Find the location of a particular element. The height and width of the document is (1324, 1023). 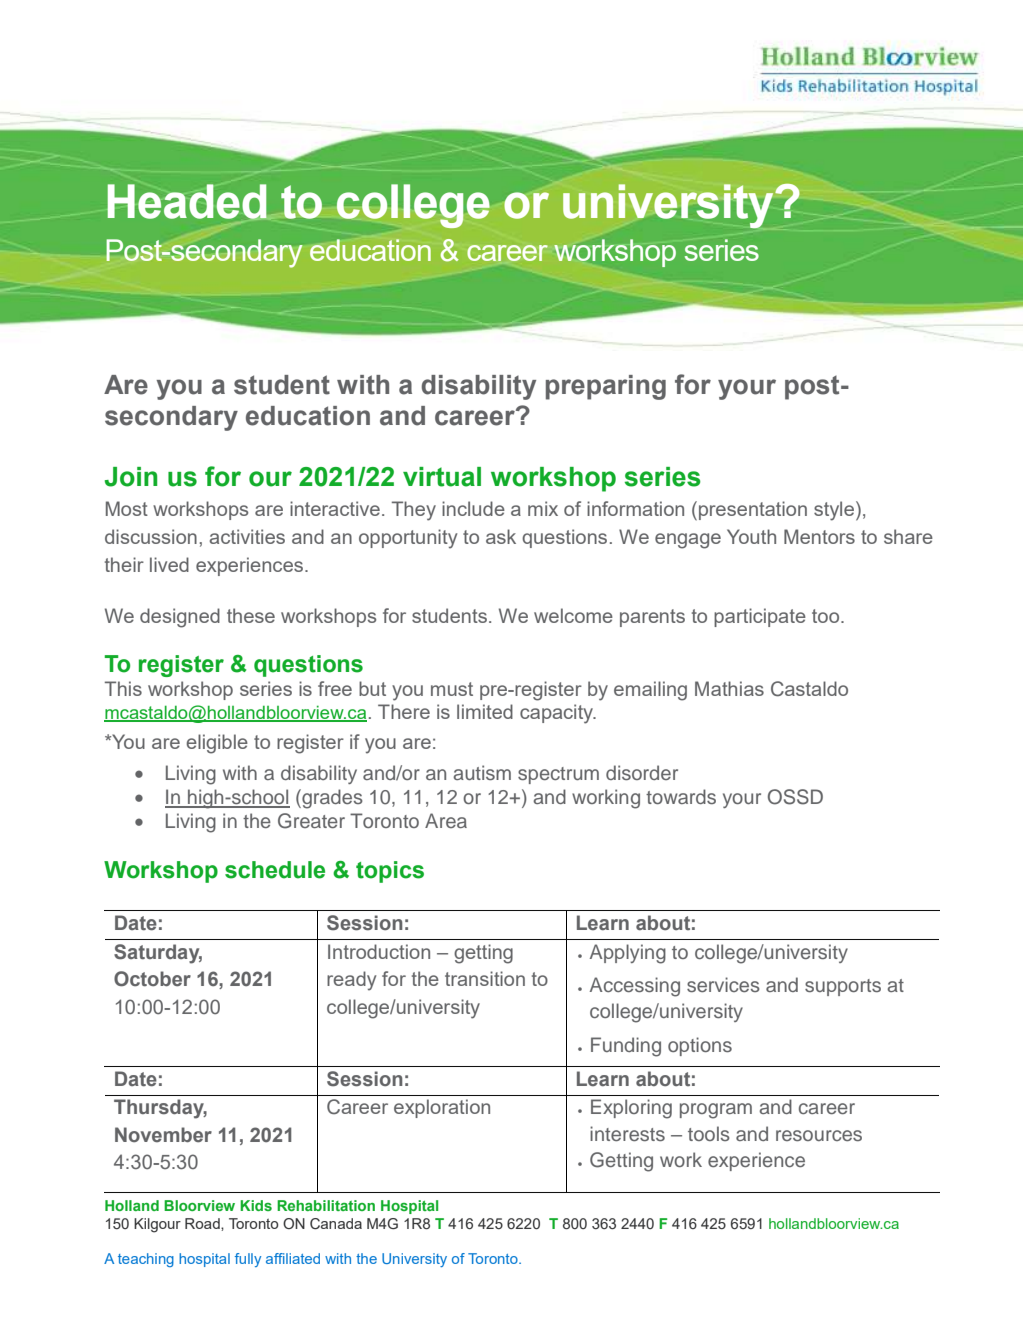

style is located at coordinates (834, 511).
